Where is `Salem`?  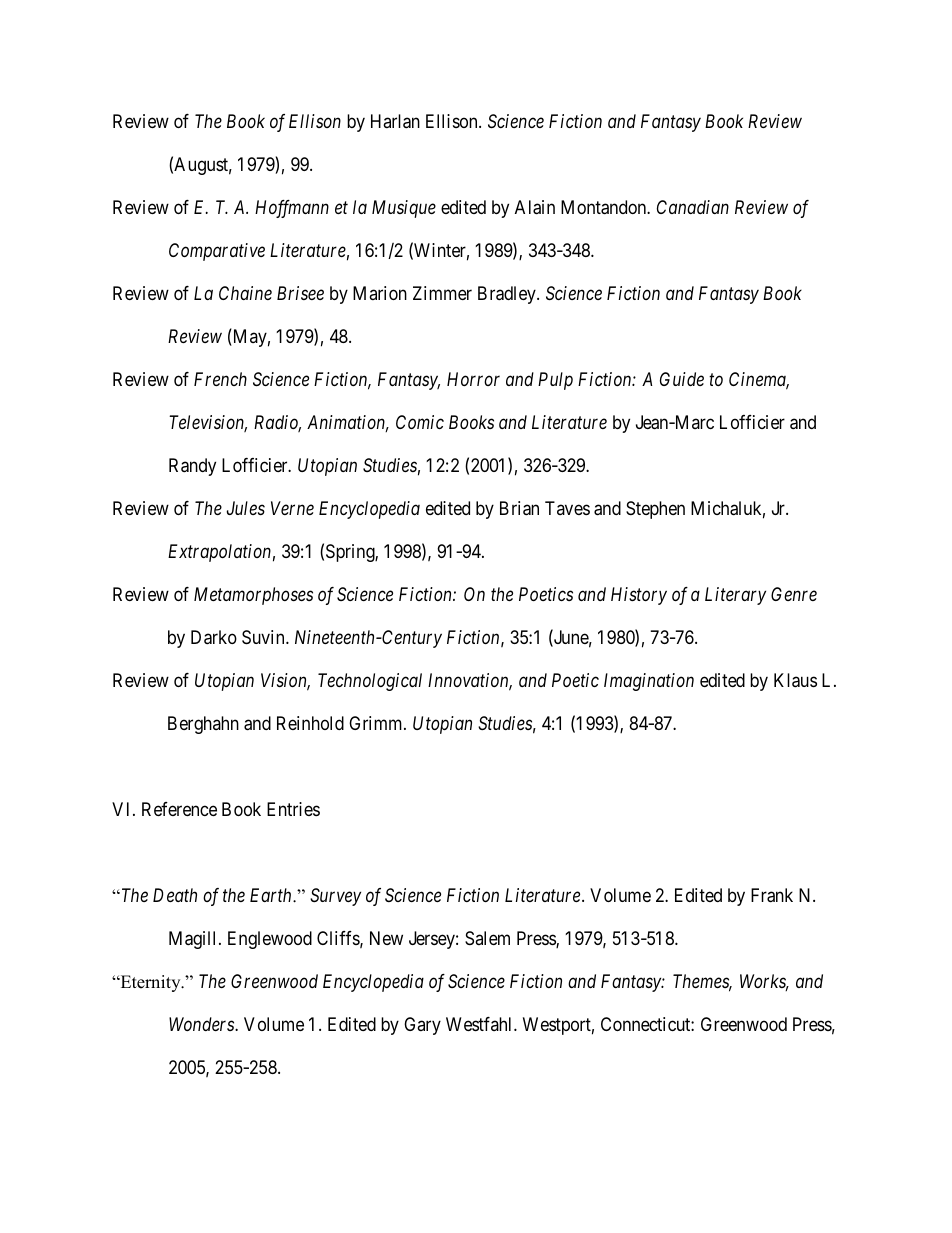 Salem is located at coordinates (487, 938).
